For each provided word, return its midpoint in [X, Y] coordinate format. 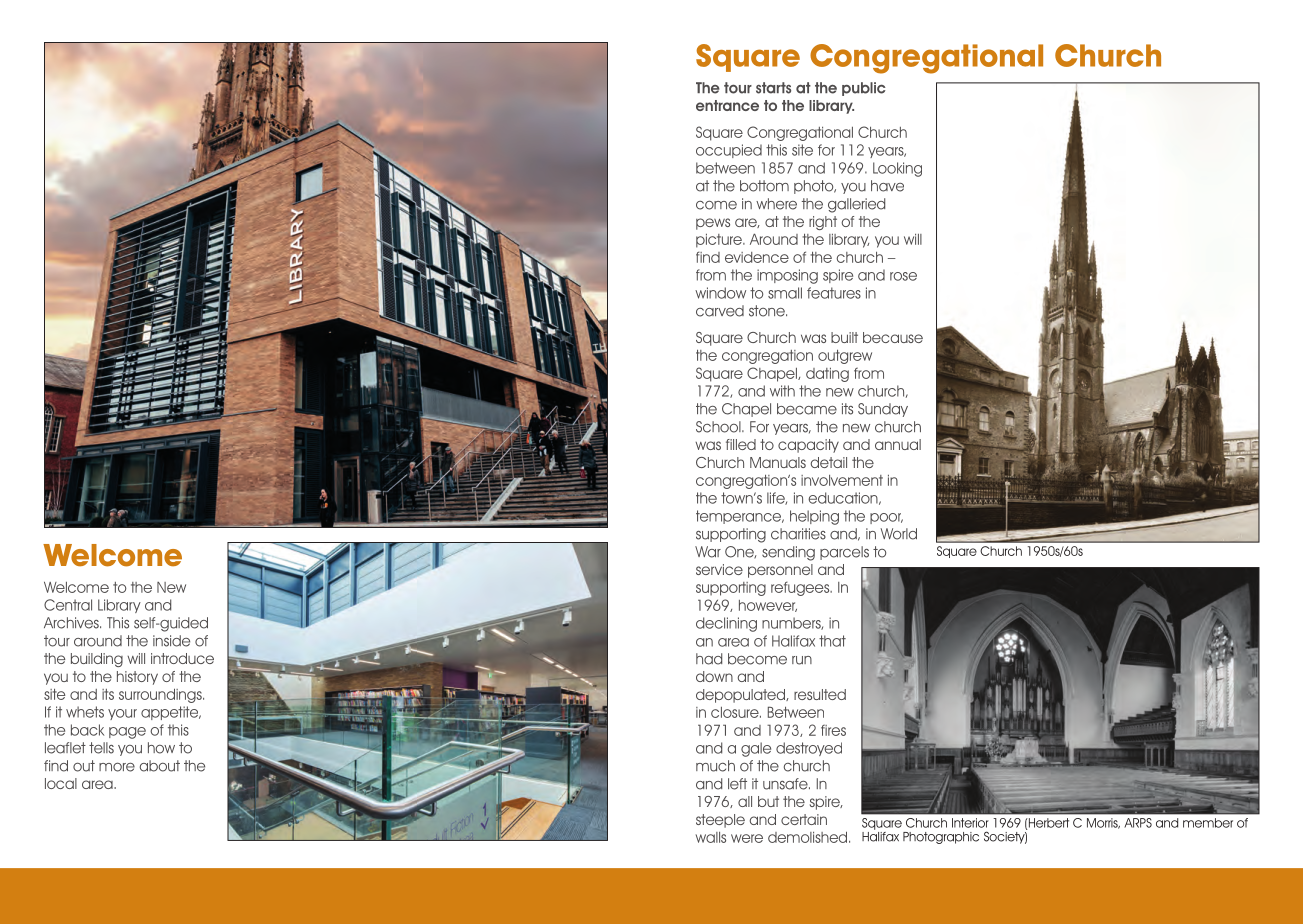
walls [711, 837]
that [832, 641]
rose [903, 276]
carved [720, 311]
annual [898, 444]
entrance [727, 105]
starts [773, 88]
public [864, 89]
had [709, 659]
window [720, 293]
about [160, 766]
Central [68, 605]
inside [171, 641]
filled [741, 444]
